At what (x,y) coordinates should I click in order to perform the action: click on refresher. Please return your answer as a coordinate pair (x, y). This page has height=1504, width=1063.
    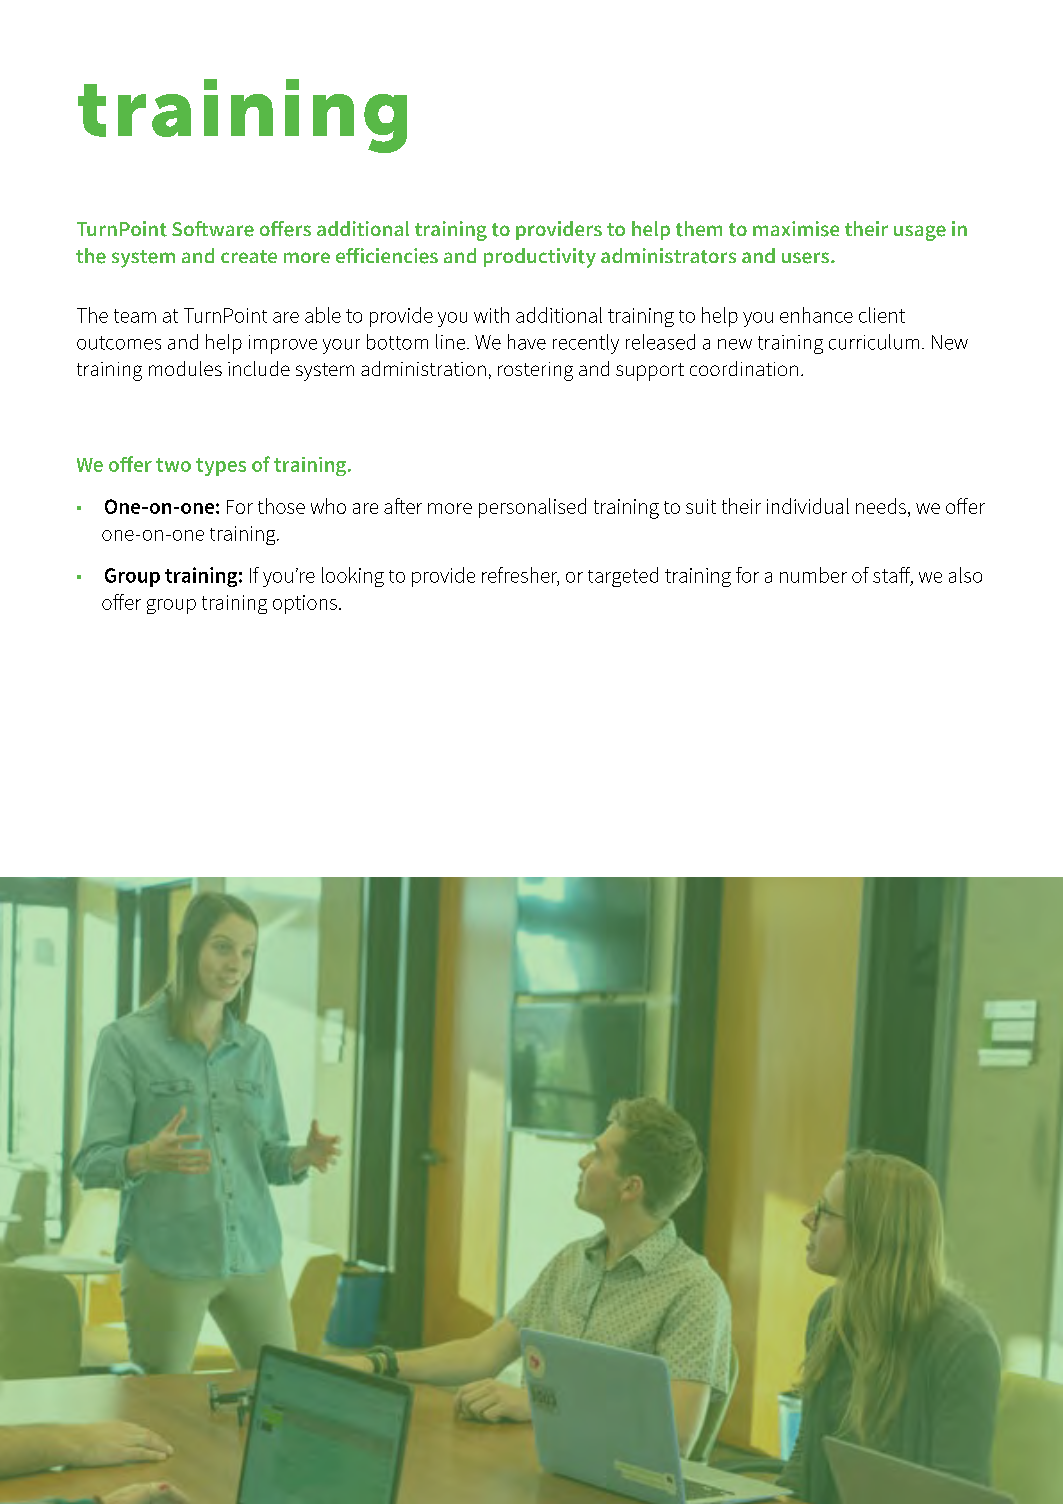
    Looking at the image, I should click on (520, 576).
